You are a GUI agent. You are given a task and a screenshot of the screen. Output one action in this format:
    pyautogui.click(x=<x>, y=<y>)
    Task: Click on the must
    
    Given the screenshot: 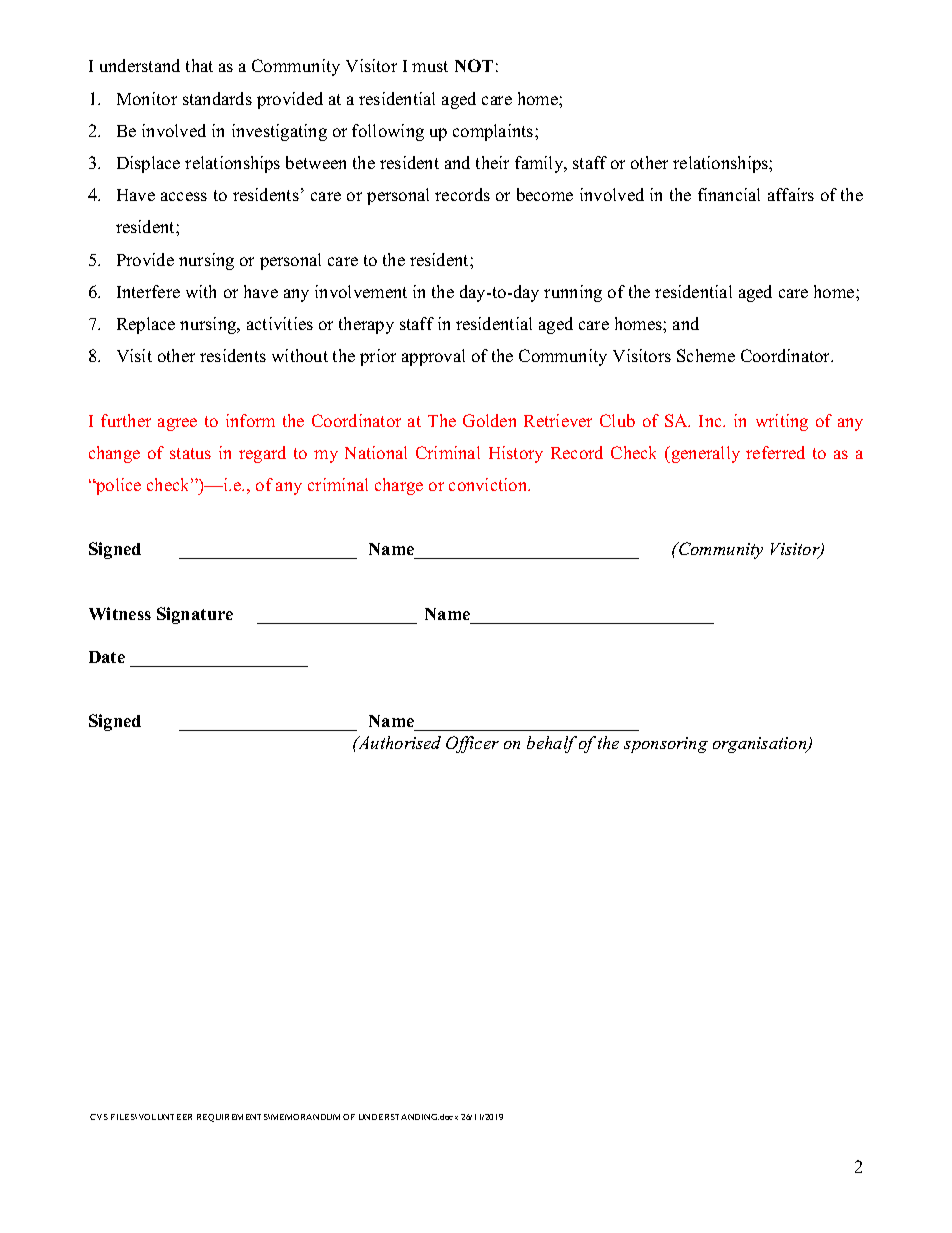 What is the action you would take?
    pyautogui.click(x=430, y=66)
